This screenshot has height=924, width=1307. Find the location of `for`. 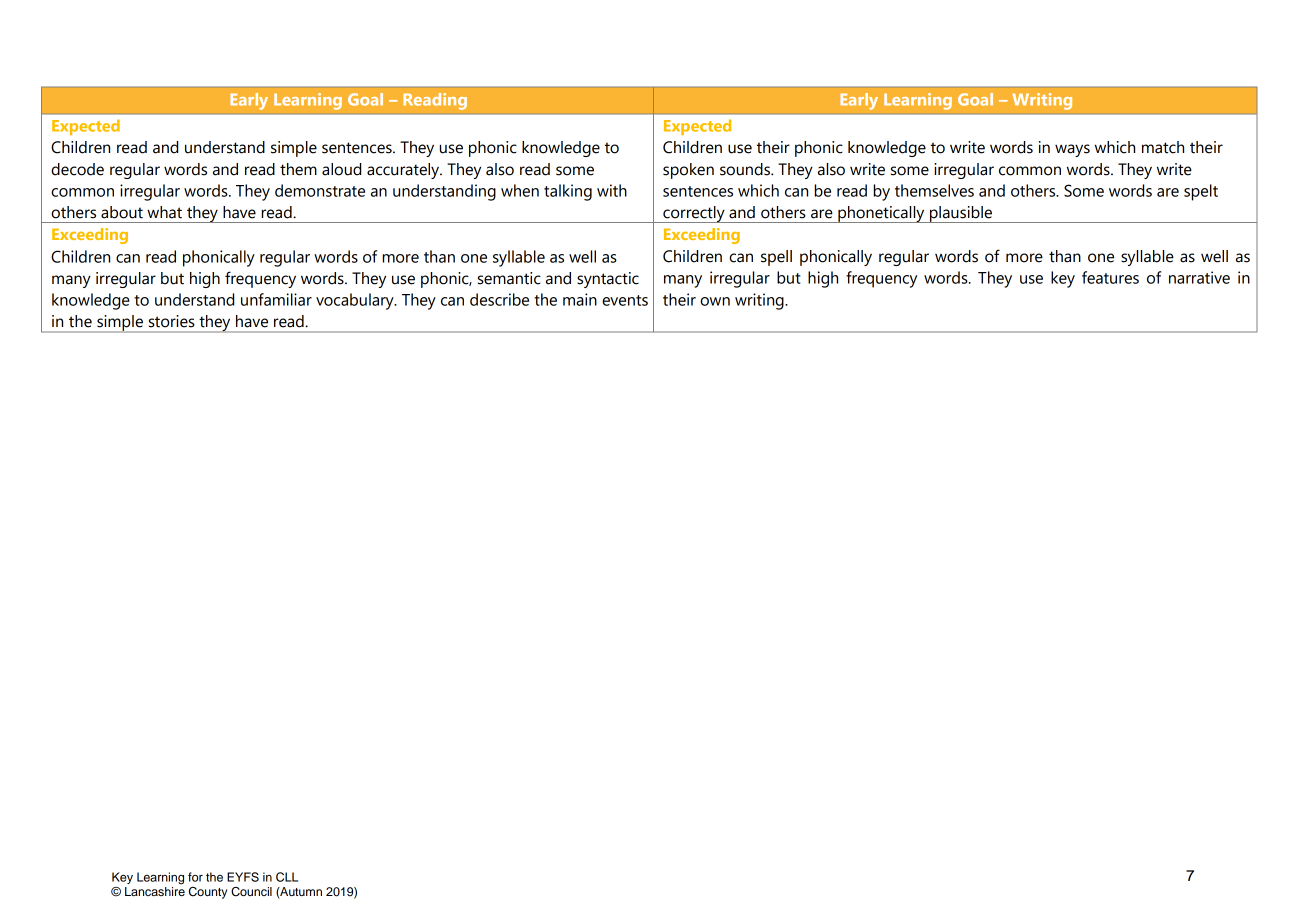

for is located at coordinates (195, 877).
